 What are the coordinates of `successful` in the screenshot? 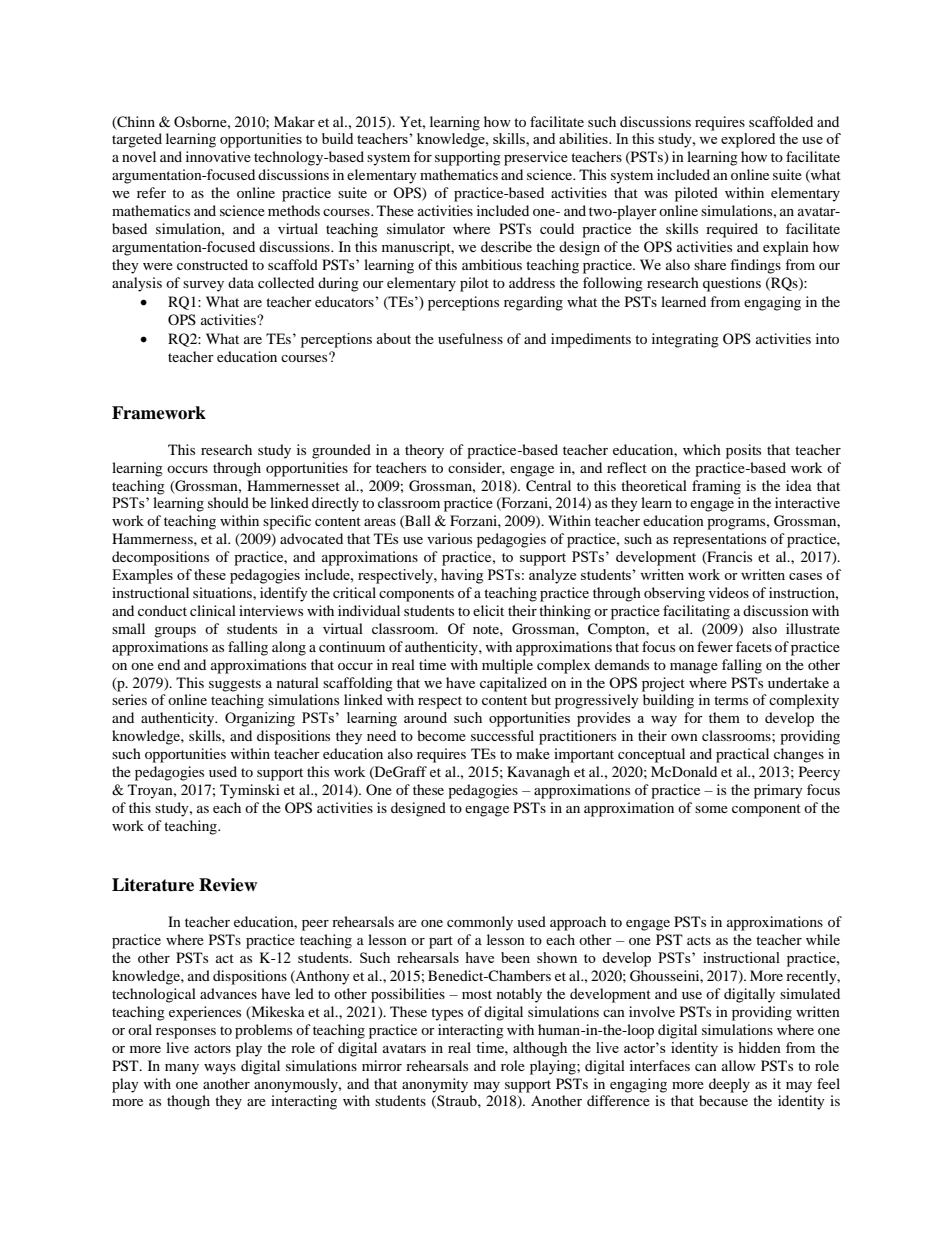 It's located at (502, 735).
